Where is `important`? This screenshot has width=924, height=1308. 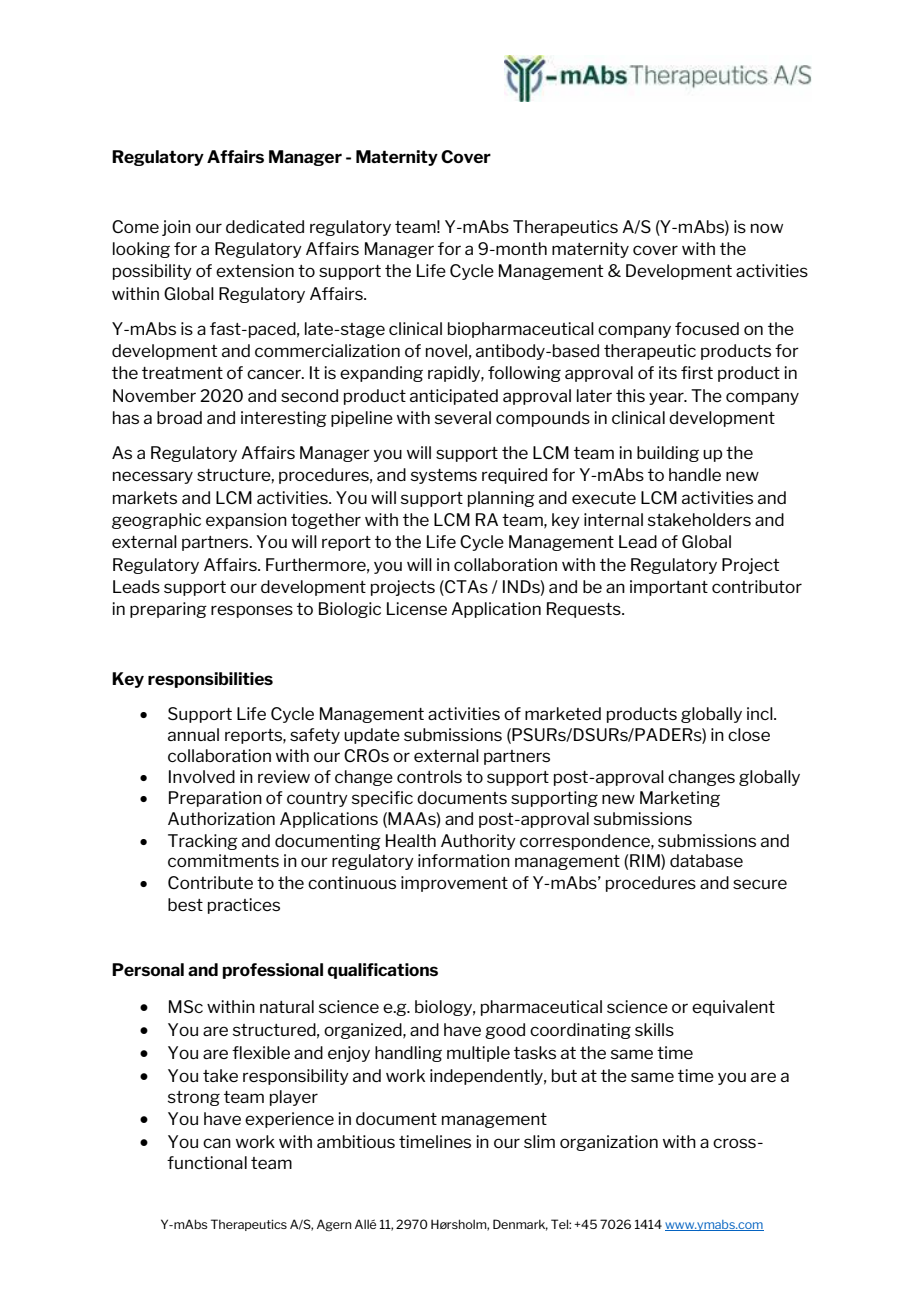
important is located at coordinates (669, 588).
